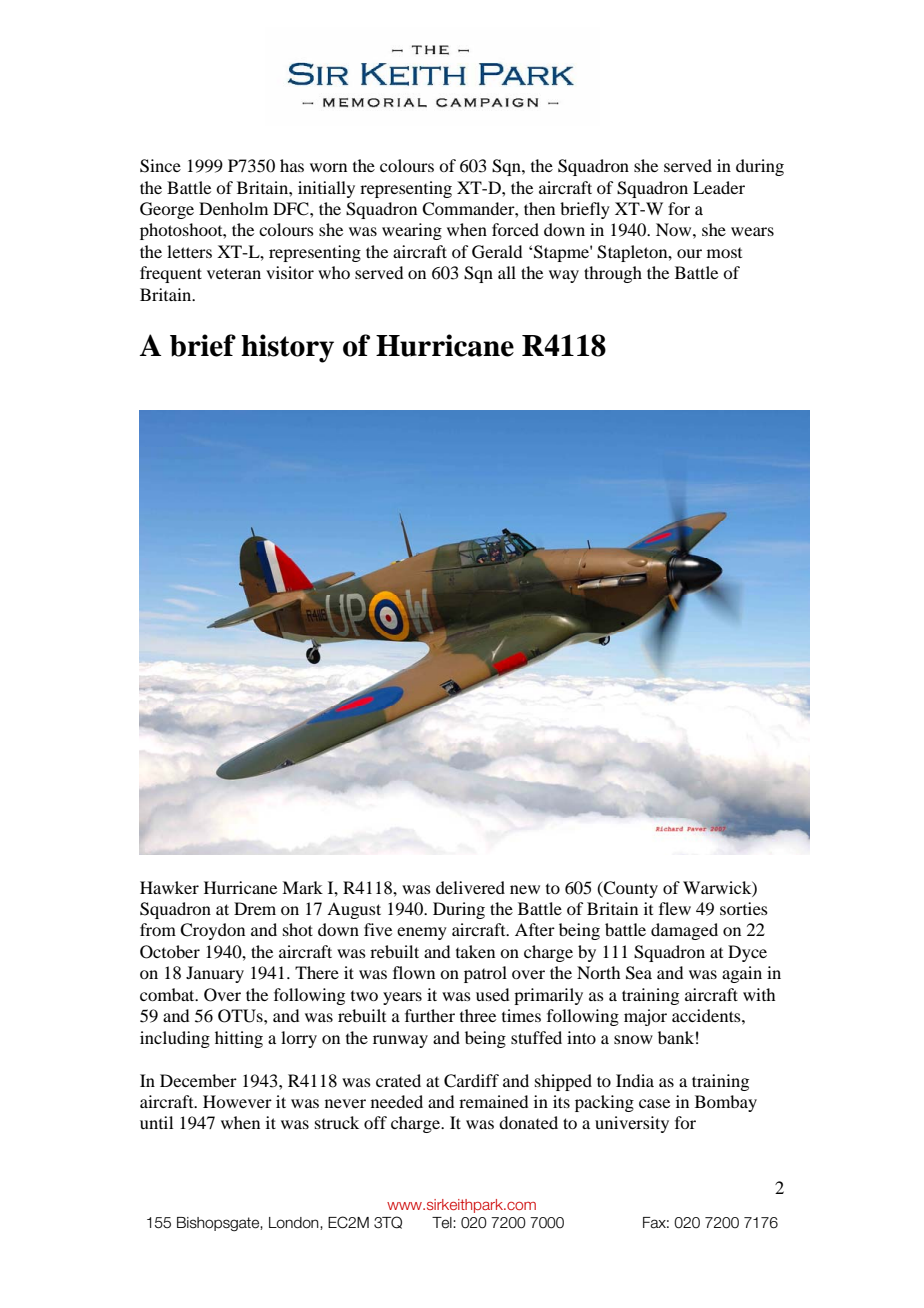  Describe the element at coordinates (302, 887) in the screenshot. I see `Mark` at that location.
